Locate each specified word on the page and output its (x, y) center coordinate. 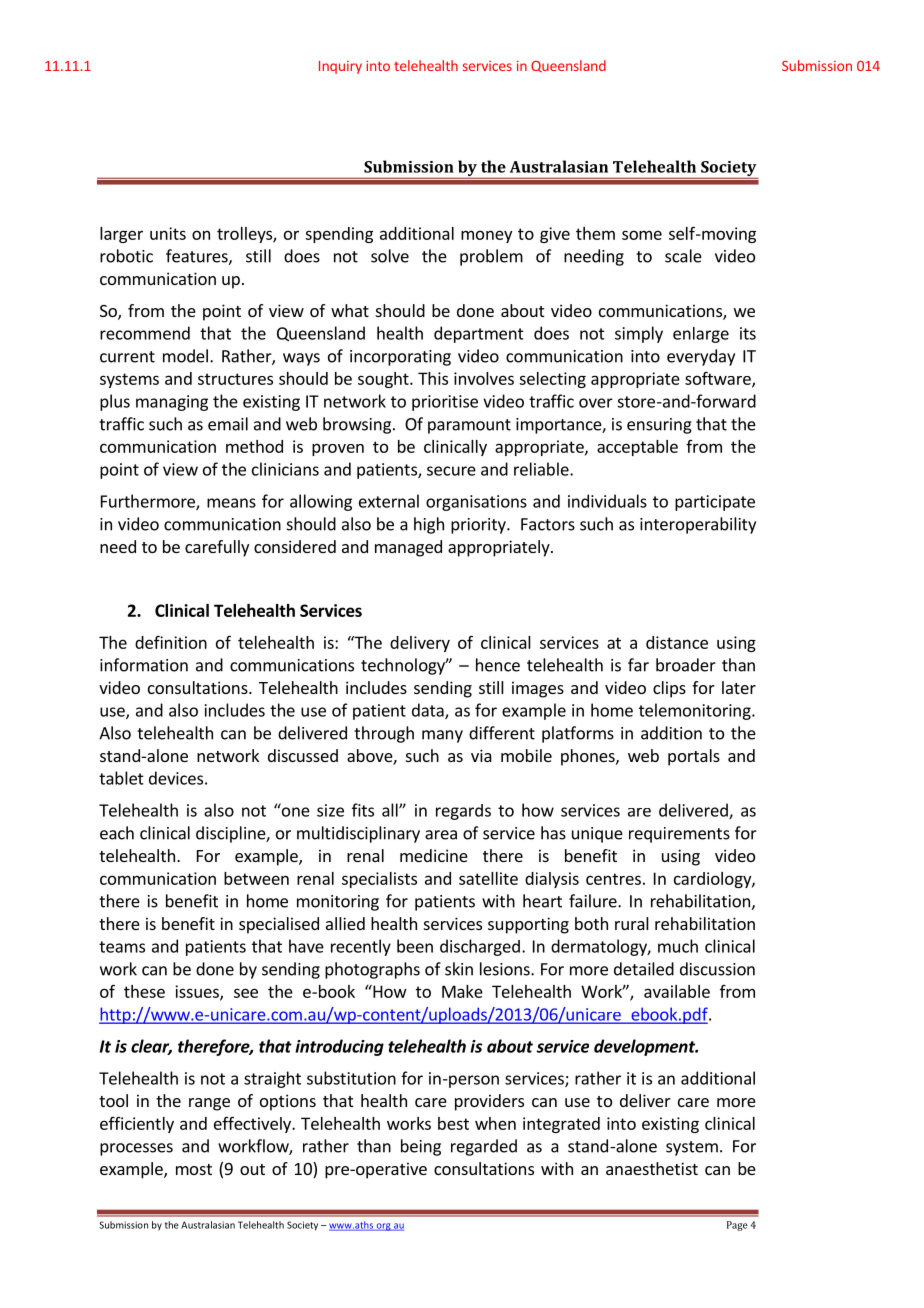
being (421, 1147)
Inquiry (340, 67)
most (194, 1169)
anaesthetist (652, 1168)
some (642, 235)
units (168, 233)
